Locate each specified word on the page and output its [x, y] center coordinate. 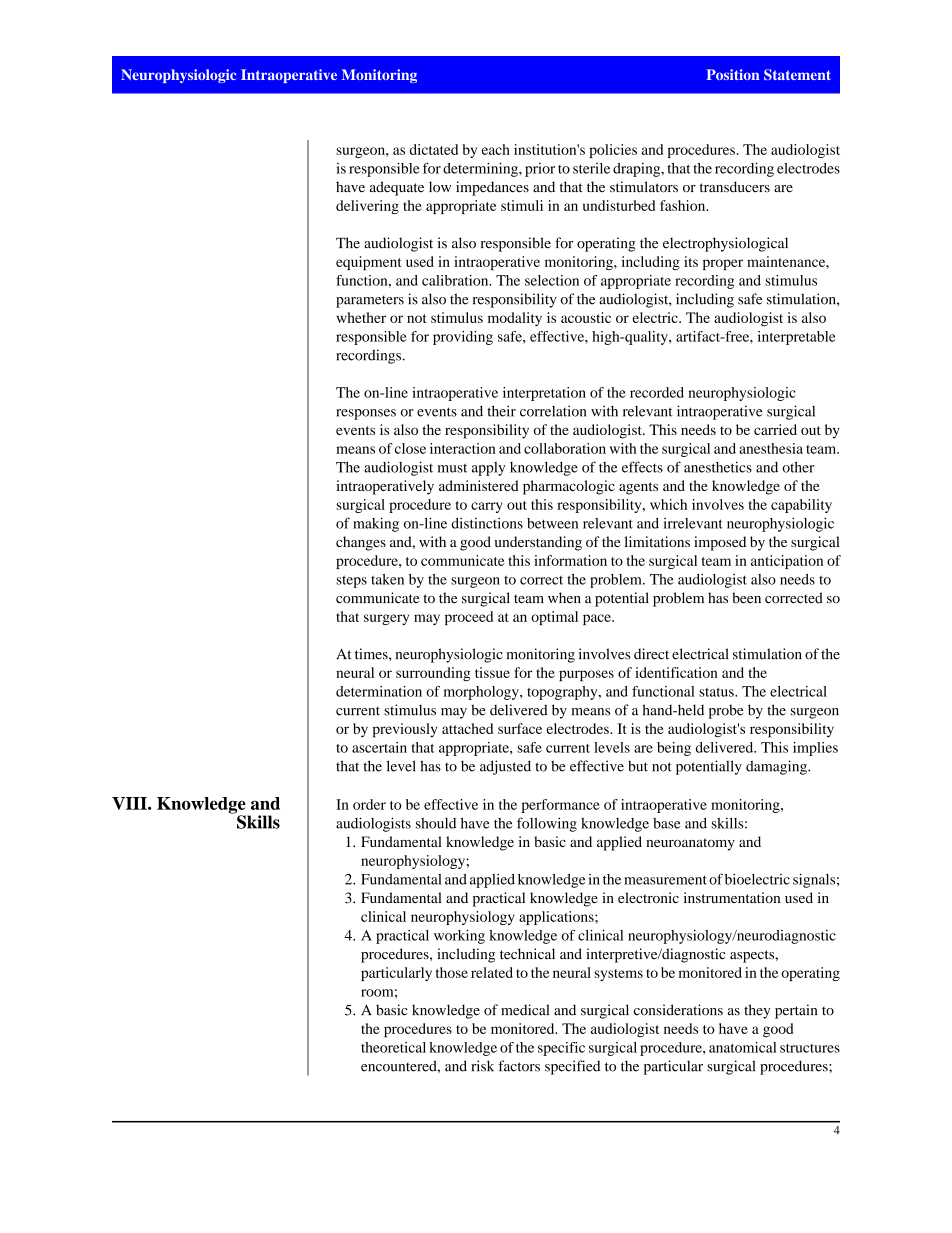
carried [775, 429]
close [410, 448]
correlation [553, 411]
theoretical [393, 1047]
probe [726, 711]
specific [561, 1049]
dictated [433, 149]
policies [613, 151]
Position [733, 74]
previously [405, 730]
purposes [586, 675]
